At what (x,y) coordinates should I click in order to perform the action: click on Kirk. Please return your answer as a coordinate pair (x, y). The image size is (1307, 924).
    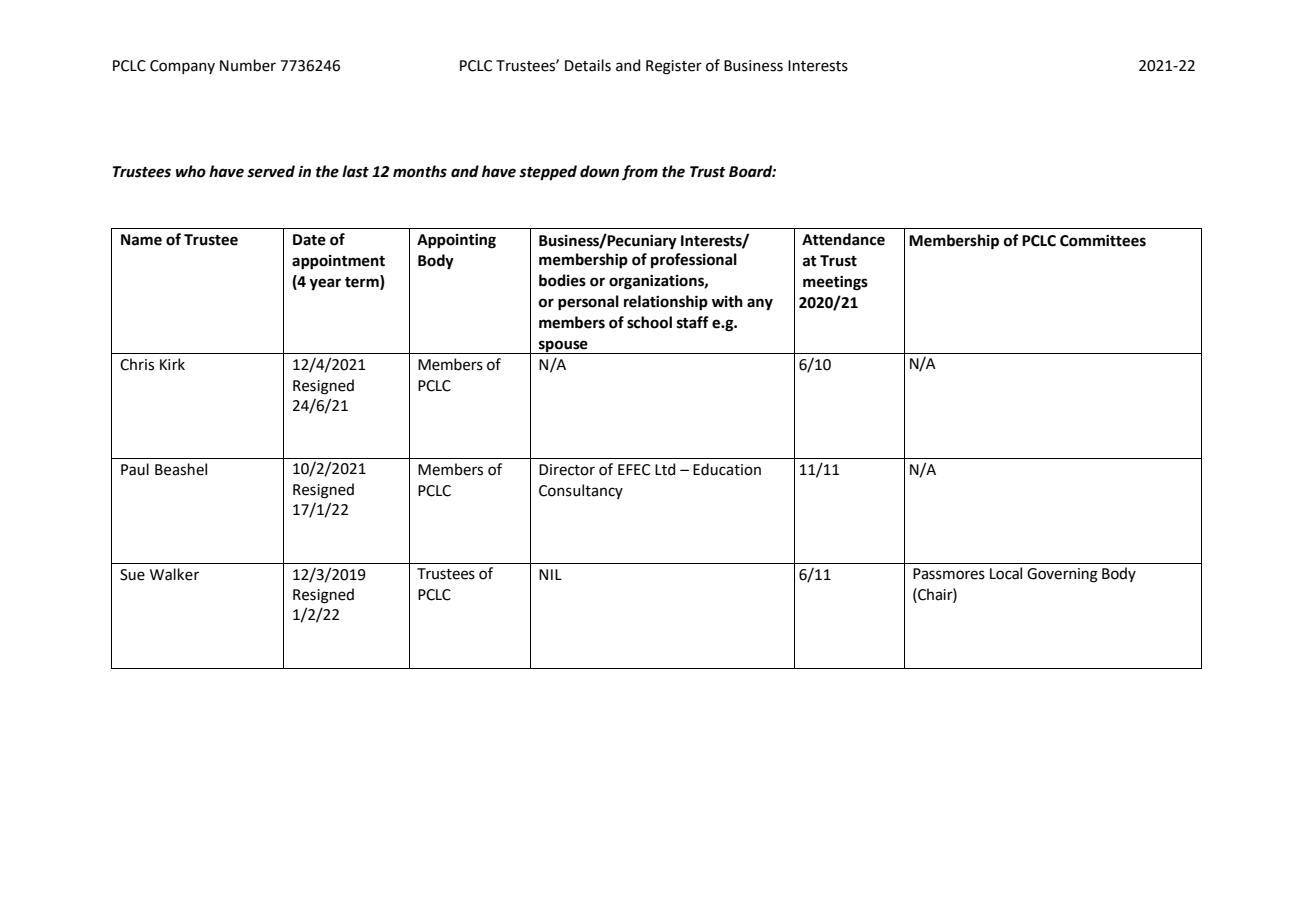
    Looking at the image, I should click on (172, 364).
